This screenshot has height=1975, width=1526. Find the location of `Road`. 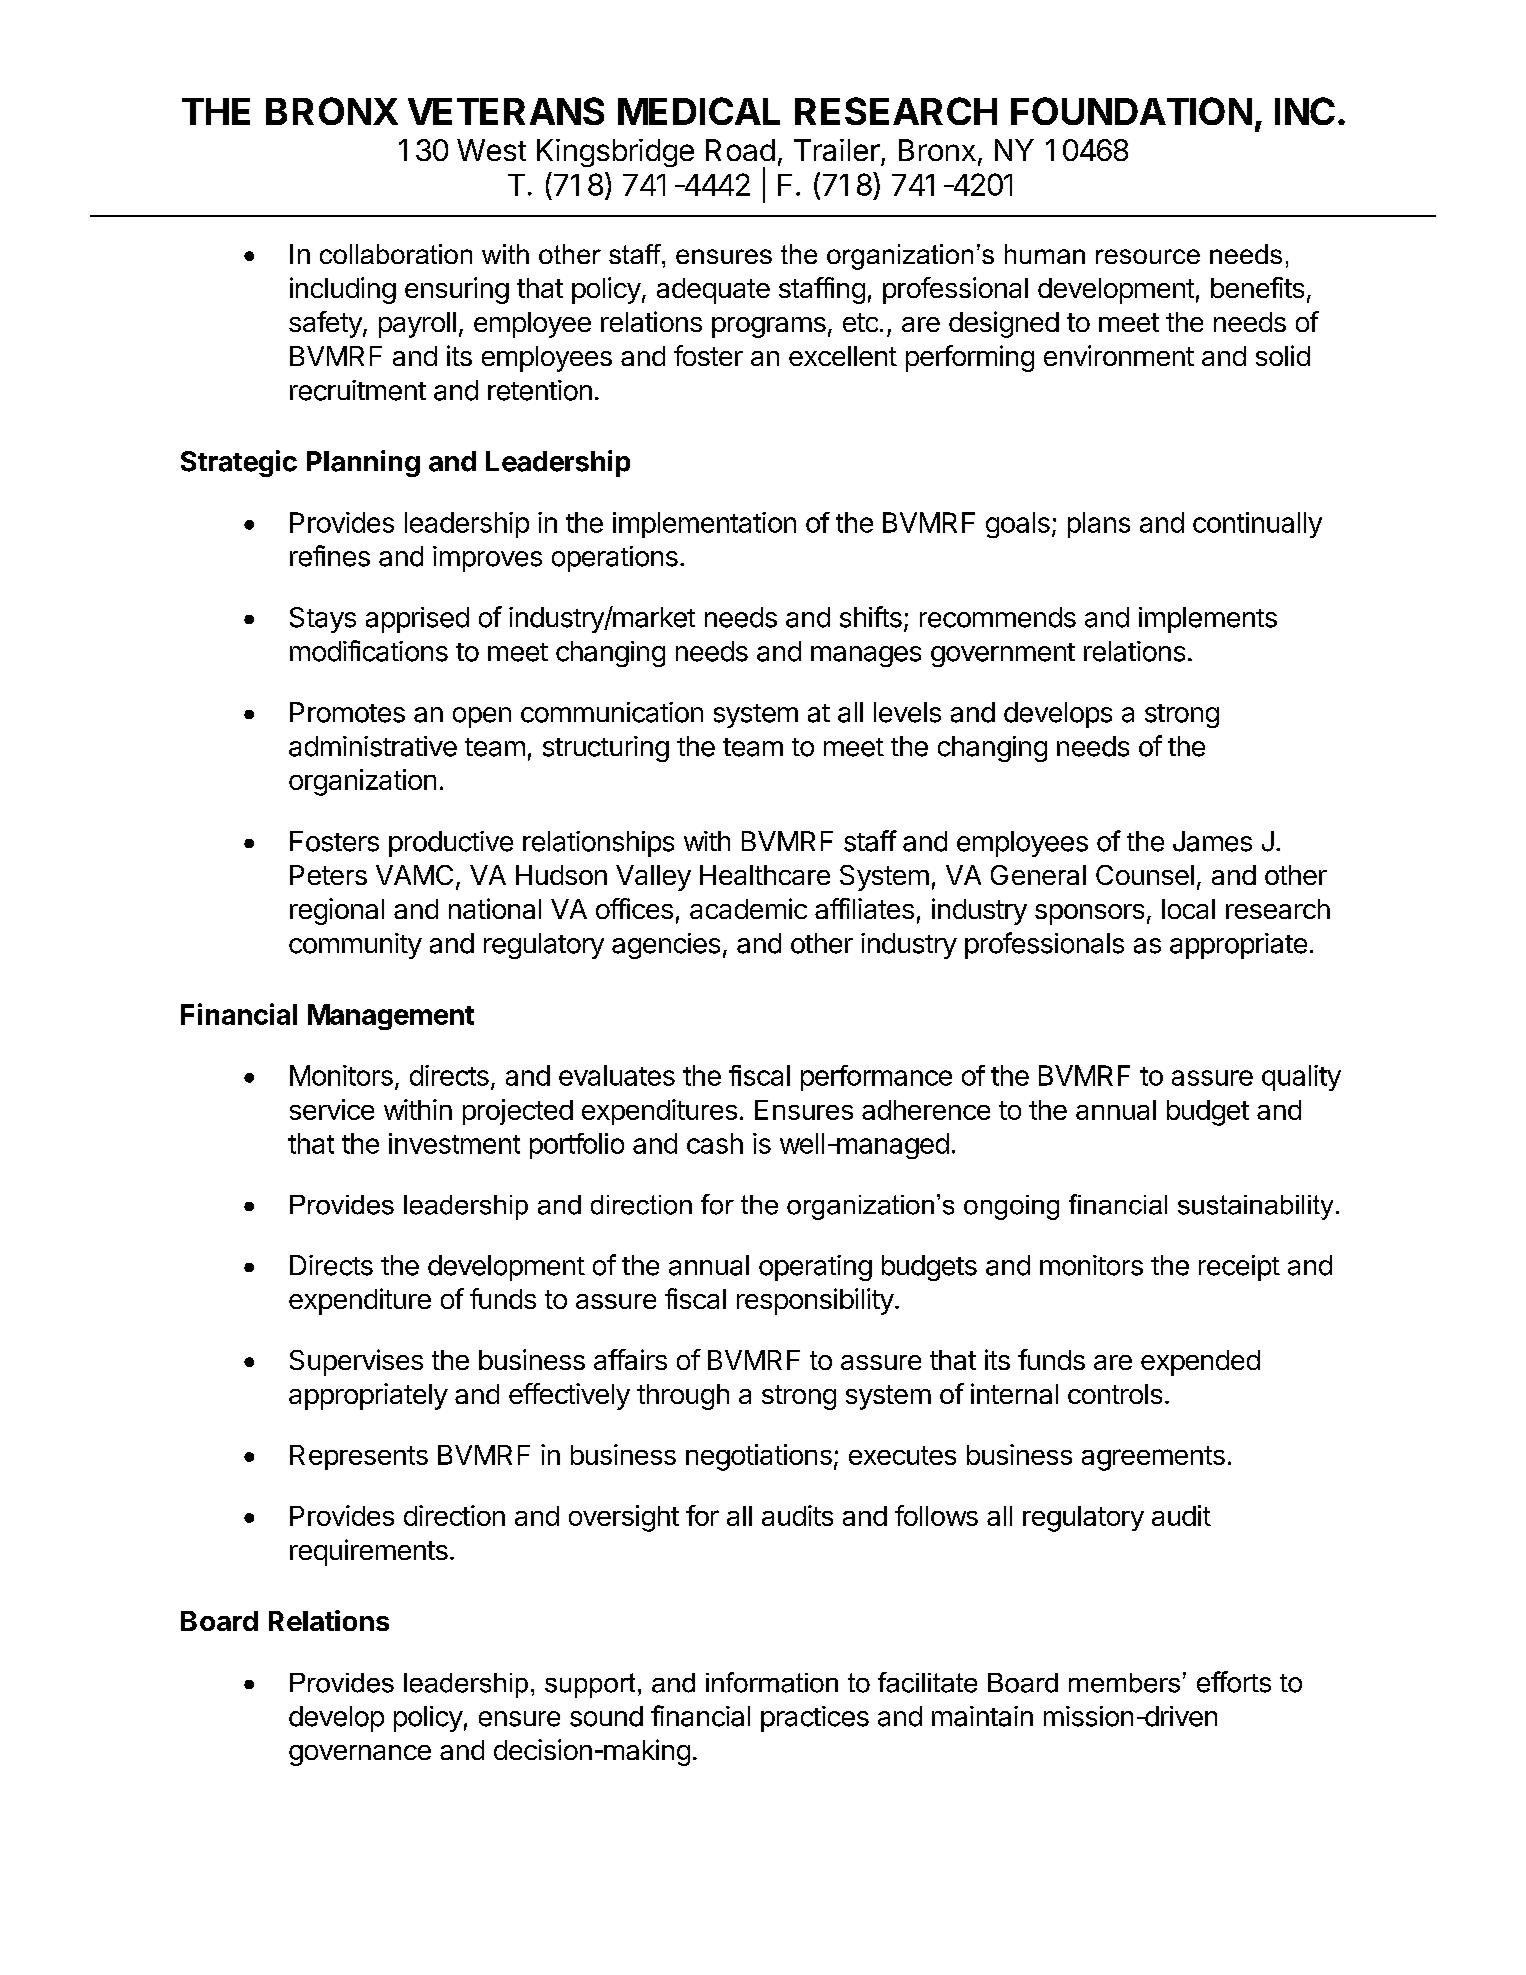

Road is located at coordinates (740, 150).
